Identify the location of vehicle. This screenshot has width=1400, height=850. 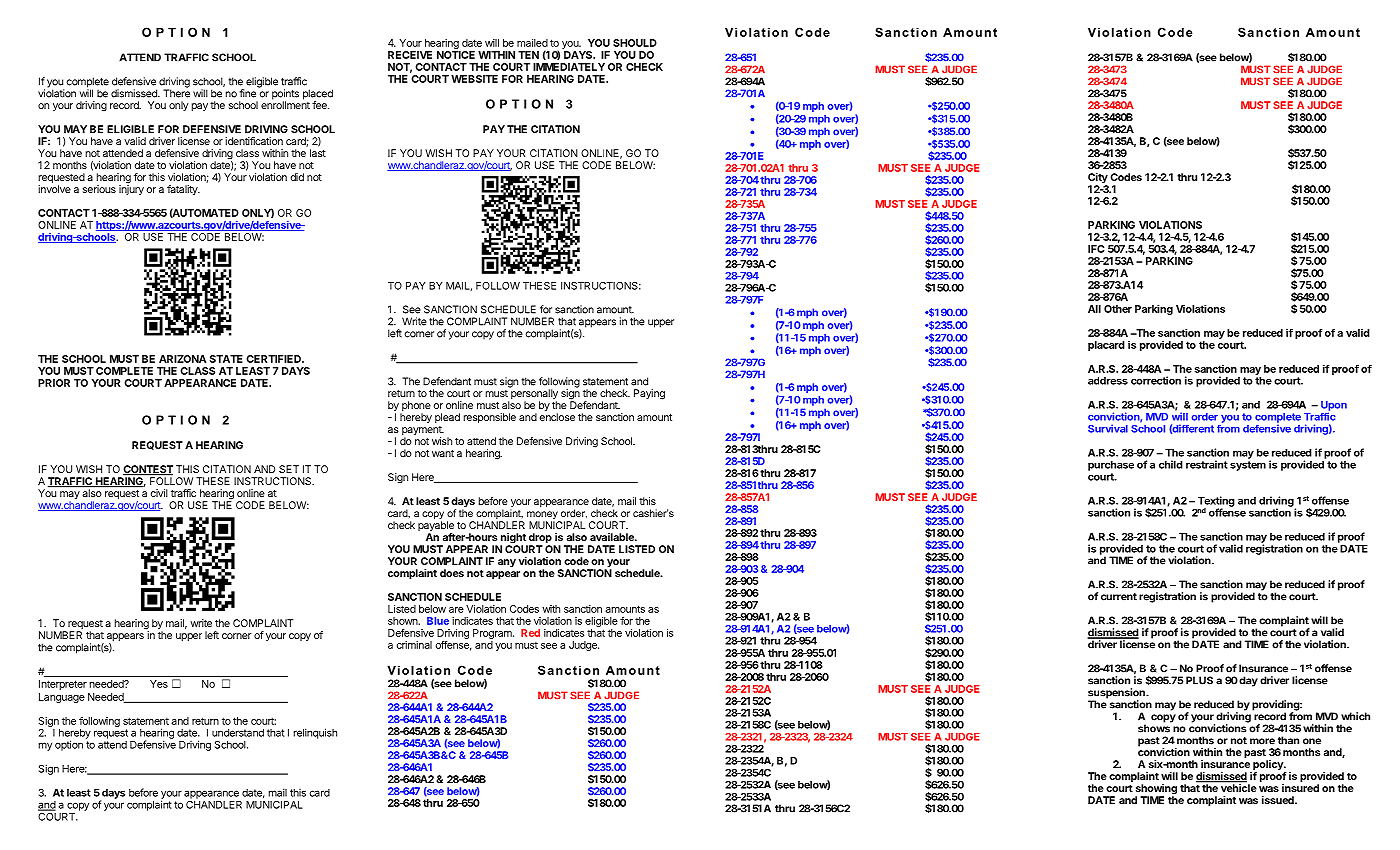
(1238, 787).
